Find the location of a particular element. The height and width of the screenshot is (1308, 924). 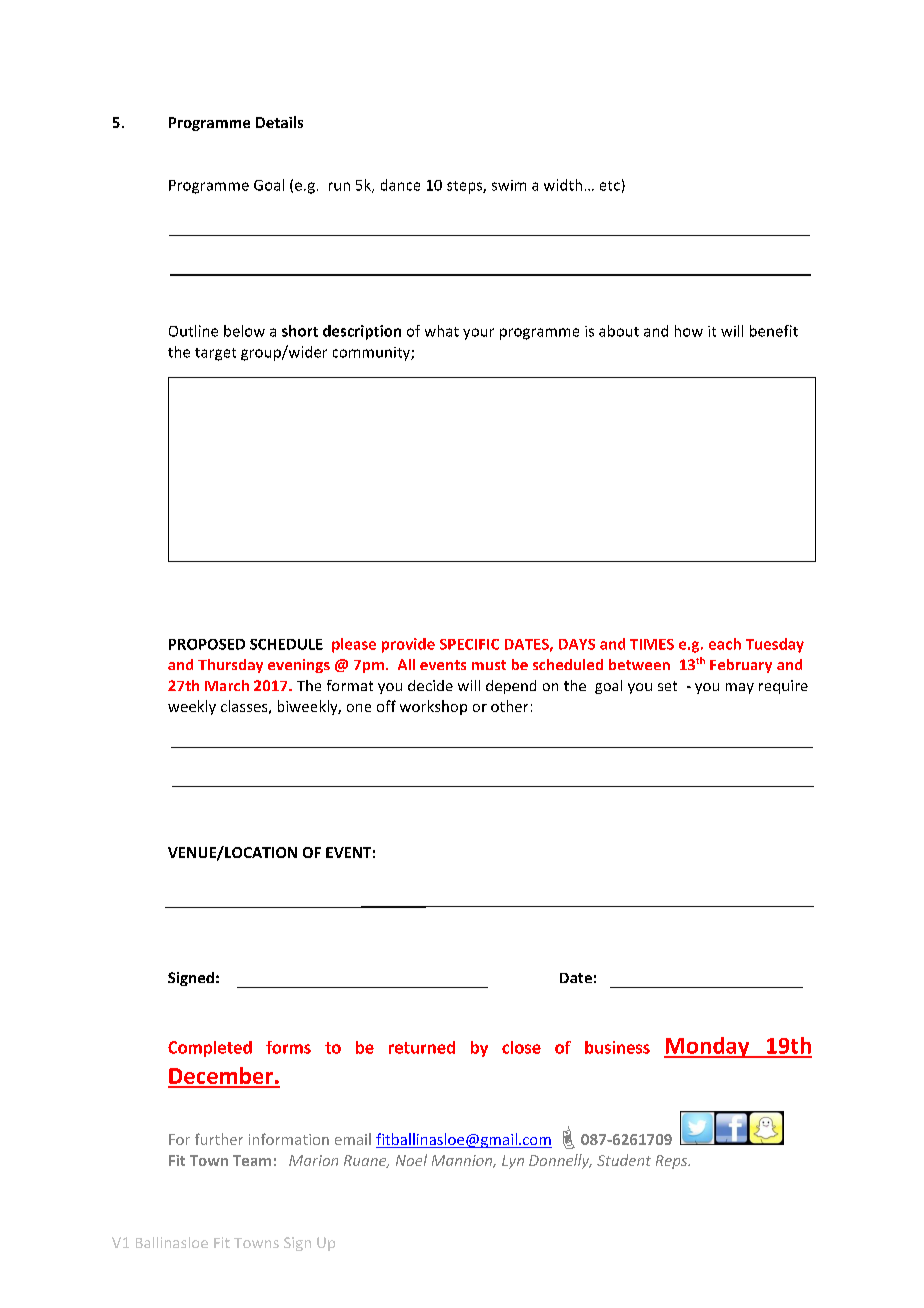

Details is located at coordinates (279, 122).
